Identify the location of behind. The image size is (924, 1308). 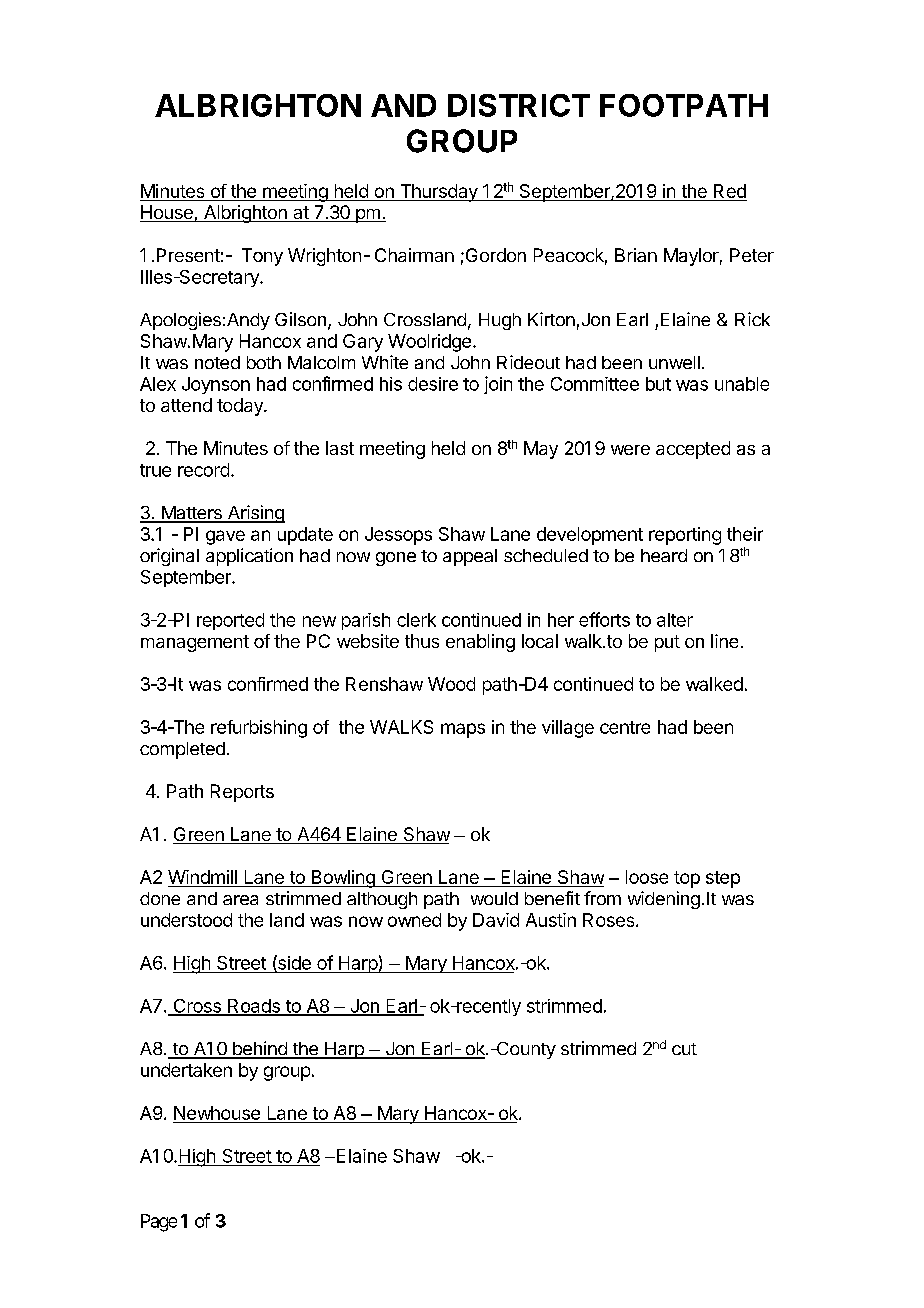
(259, 1049).
